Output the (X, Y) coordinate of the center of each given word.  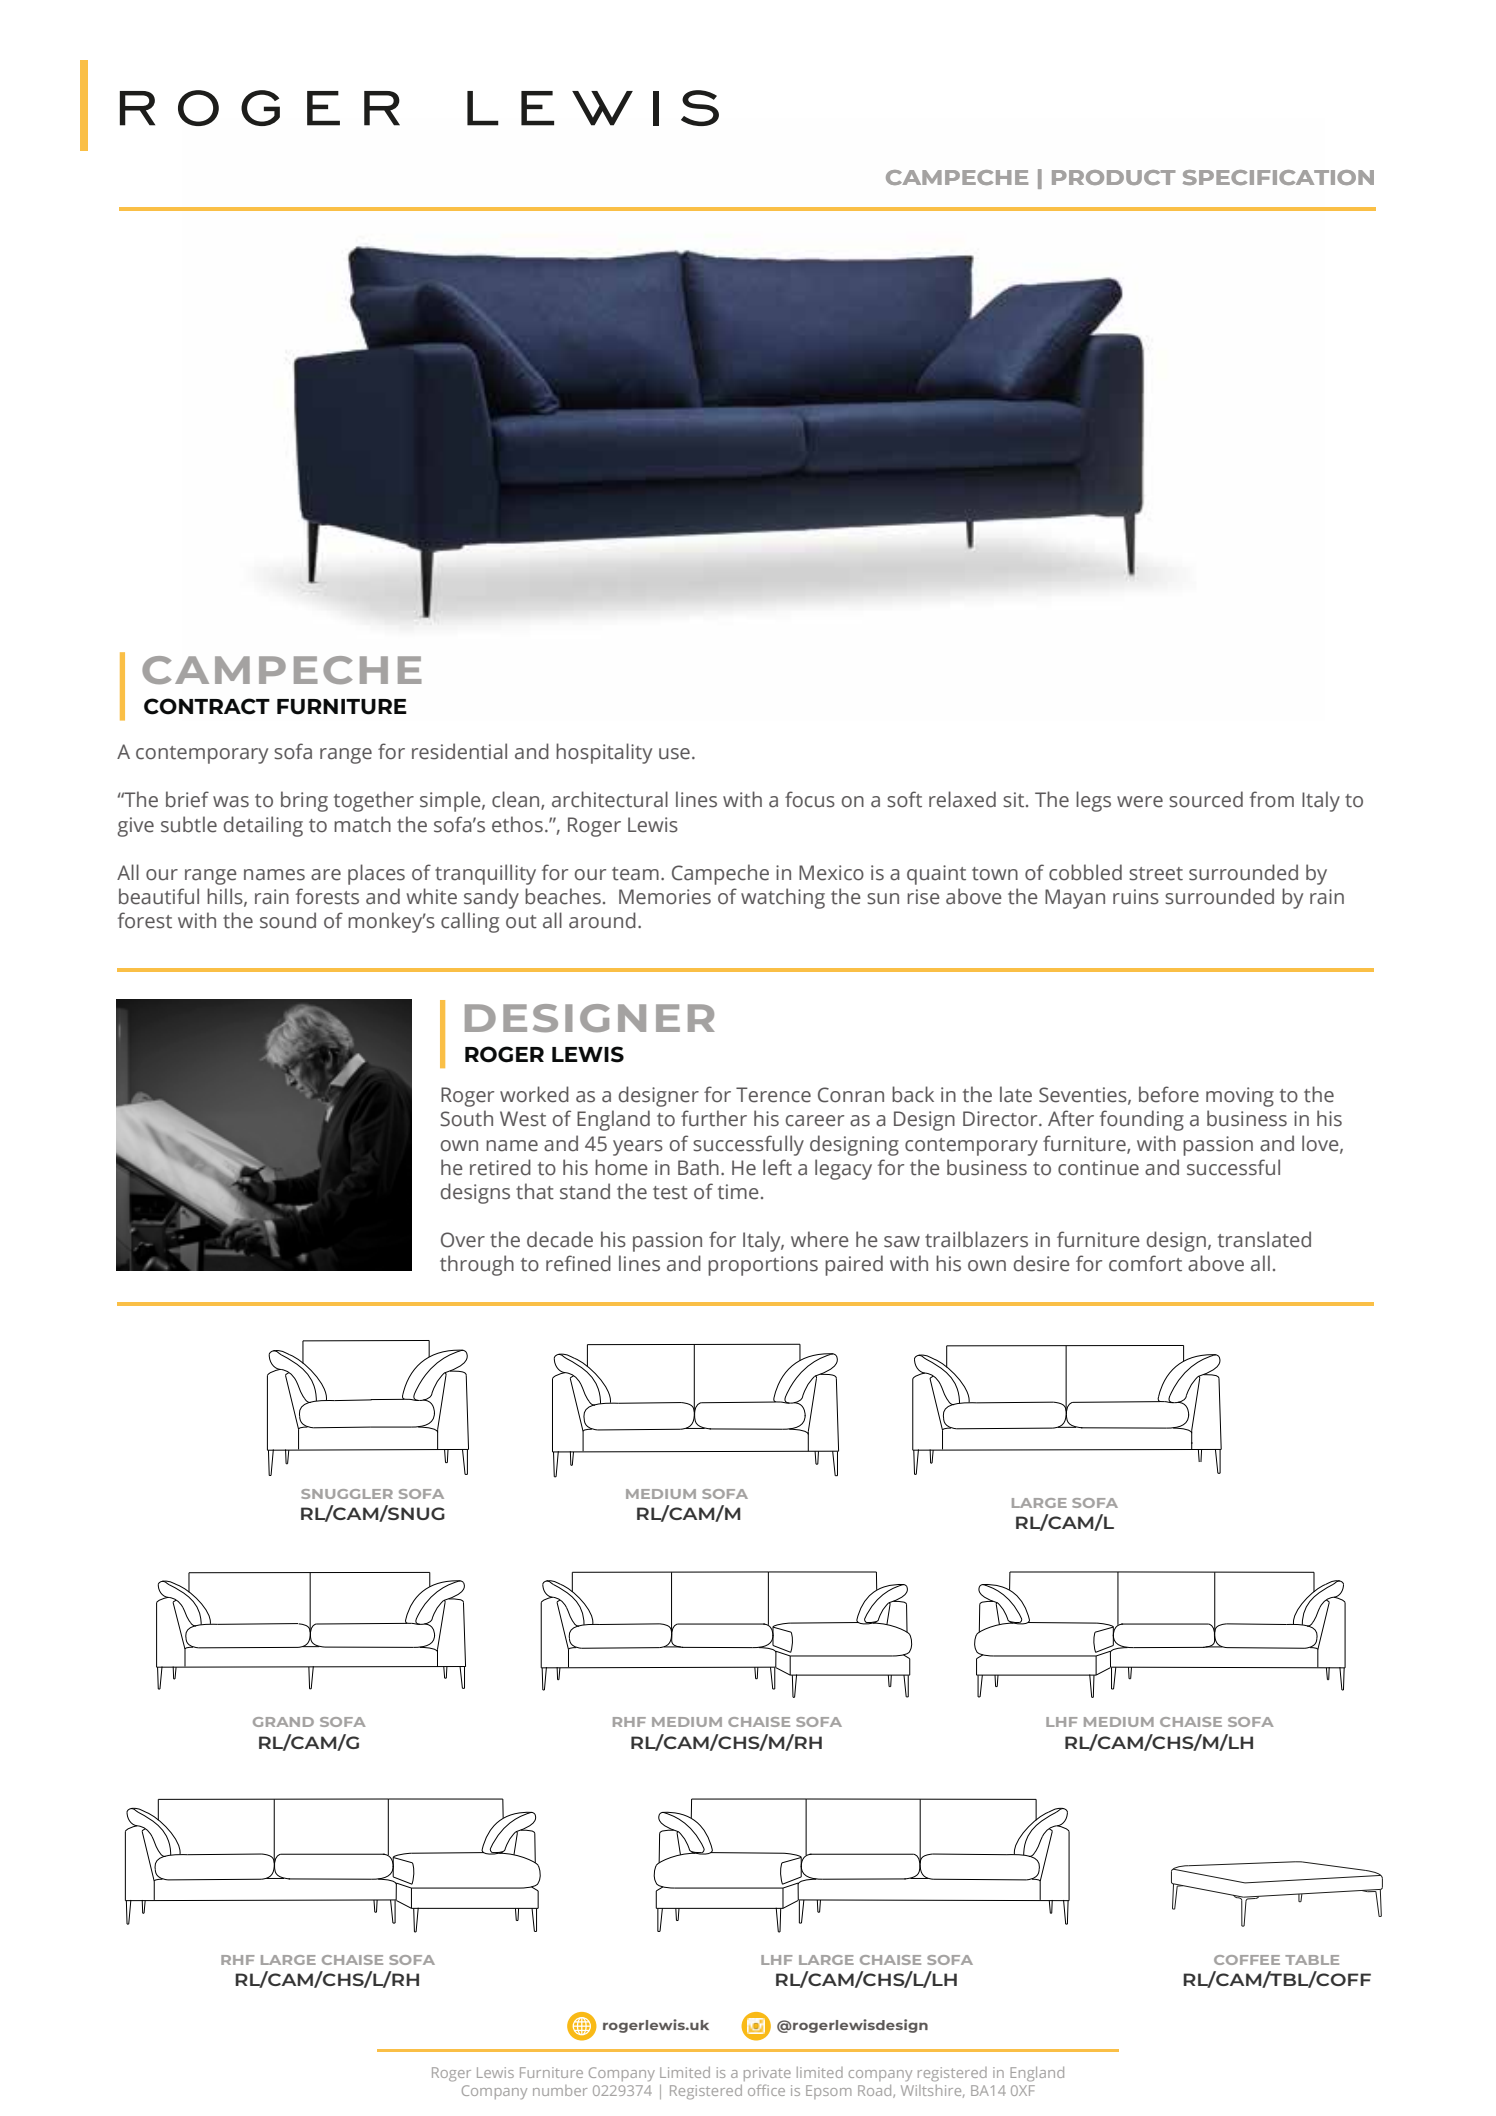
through (477, 1265)
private (767, 2074)
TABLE (1312, 1960)
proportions (763, 1266)
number (560, 2090)
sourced (1206, 799)
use (674, 754)
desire (1042, 1263)
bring (304, 801)
